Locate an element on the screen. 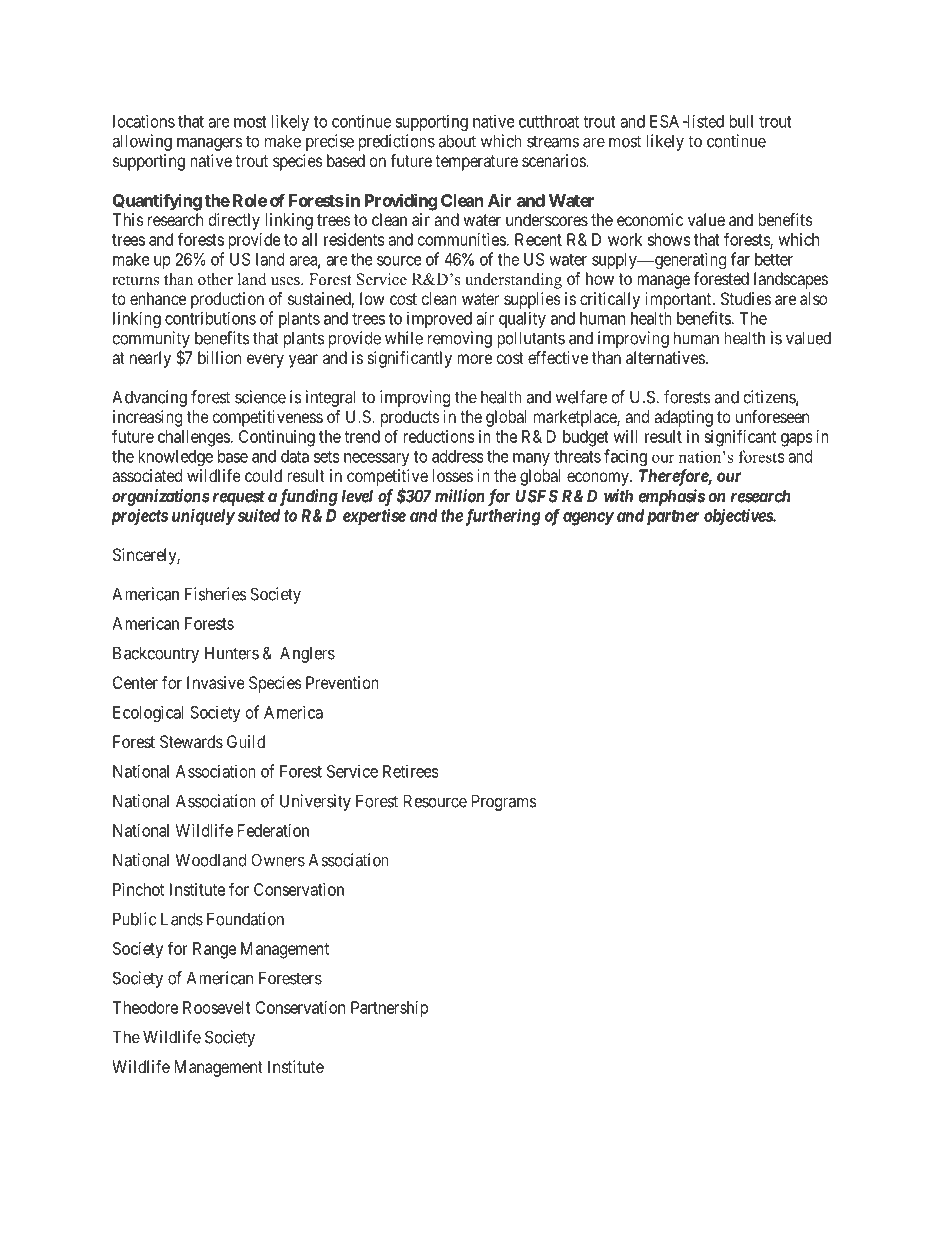 This screenshot has height=1233, width=952. bull is located at coordinates (741, 121).
